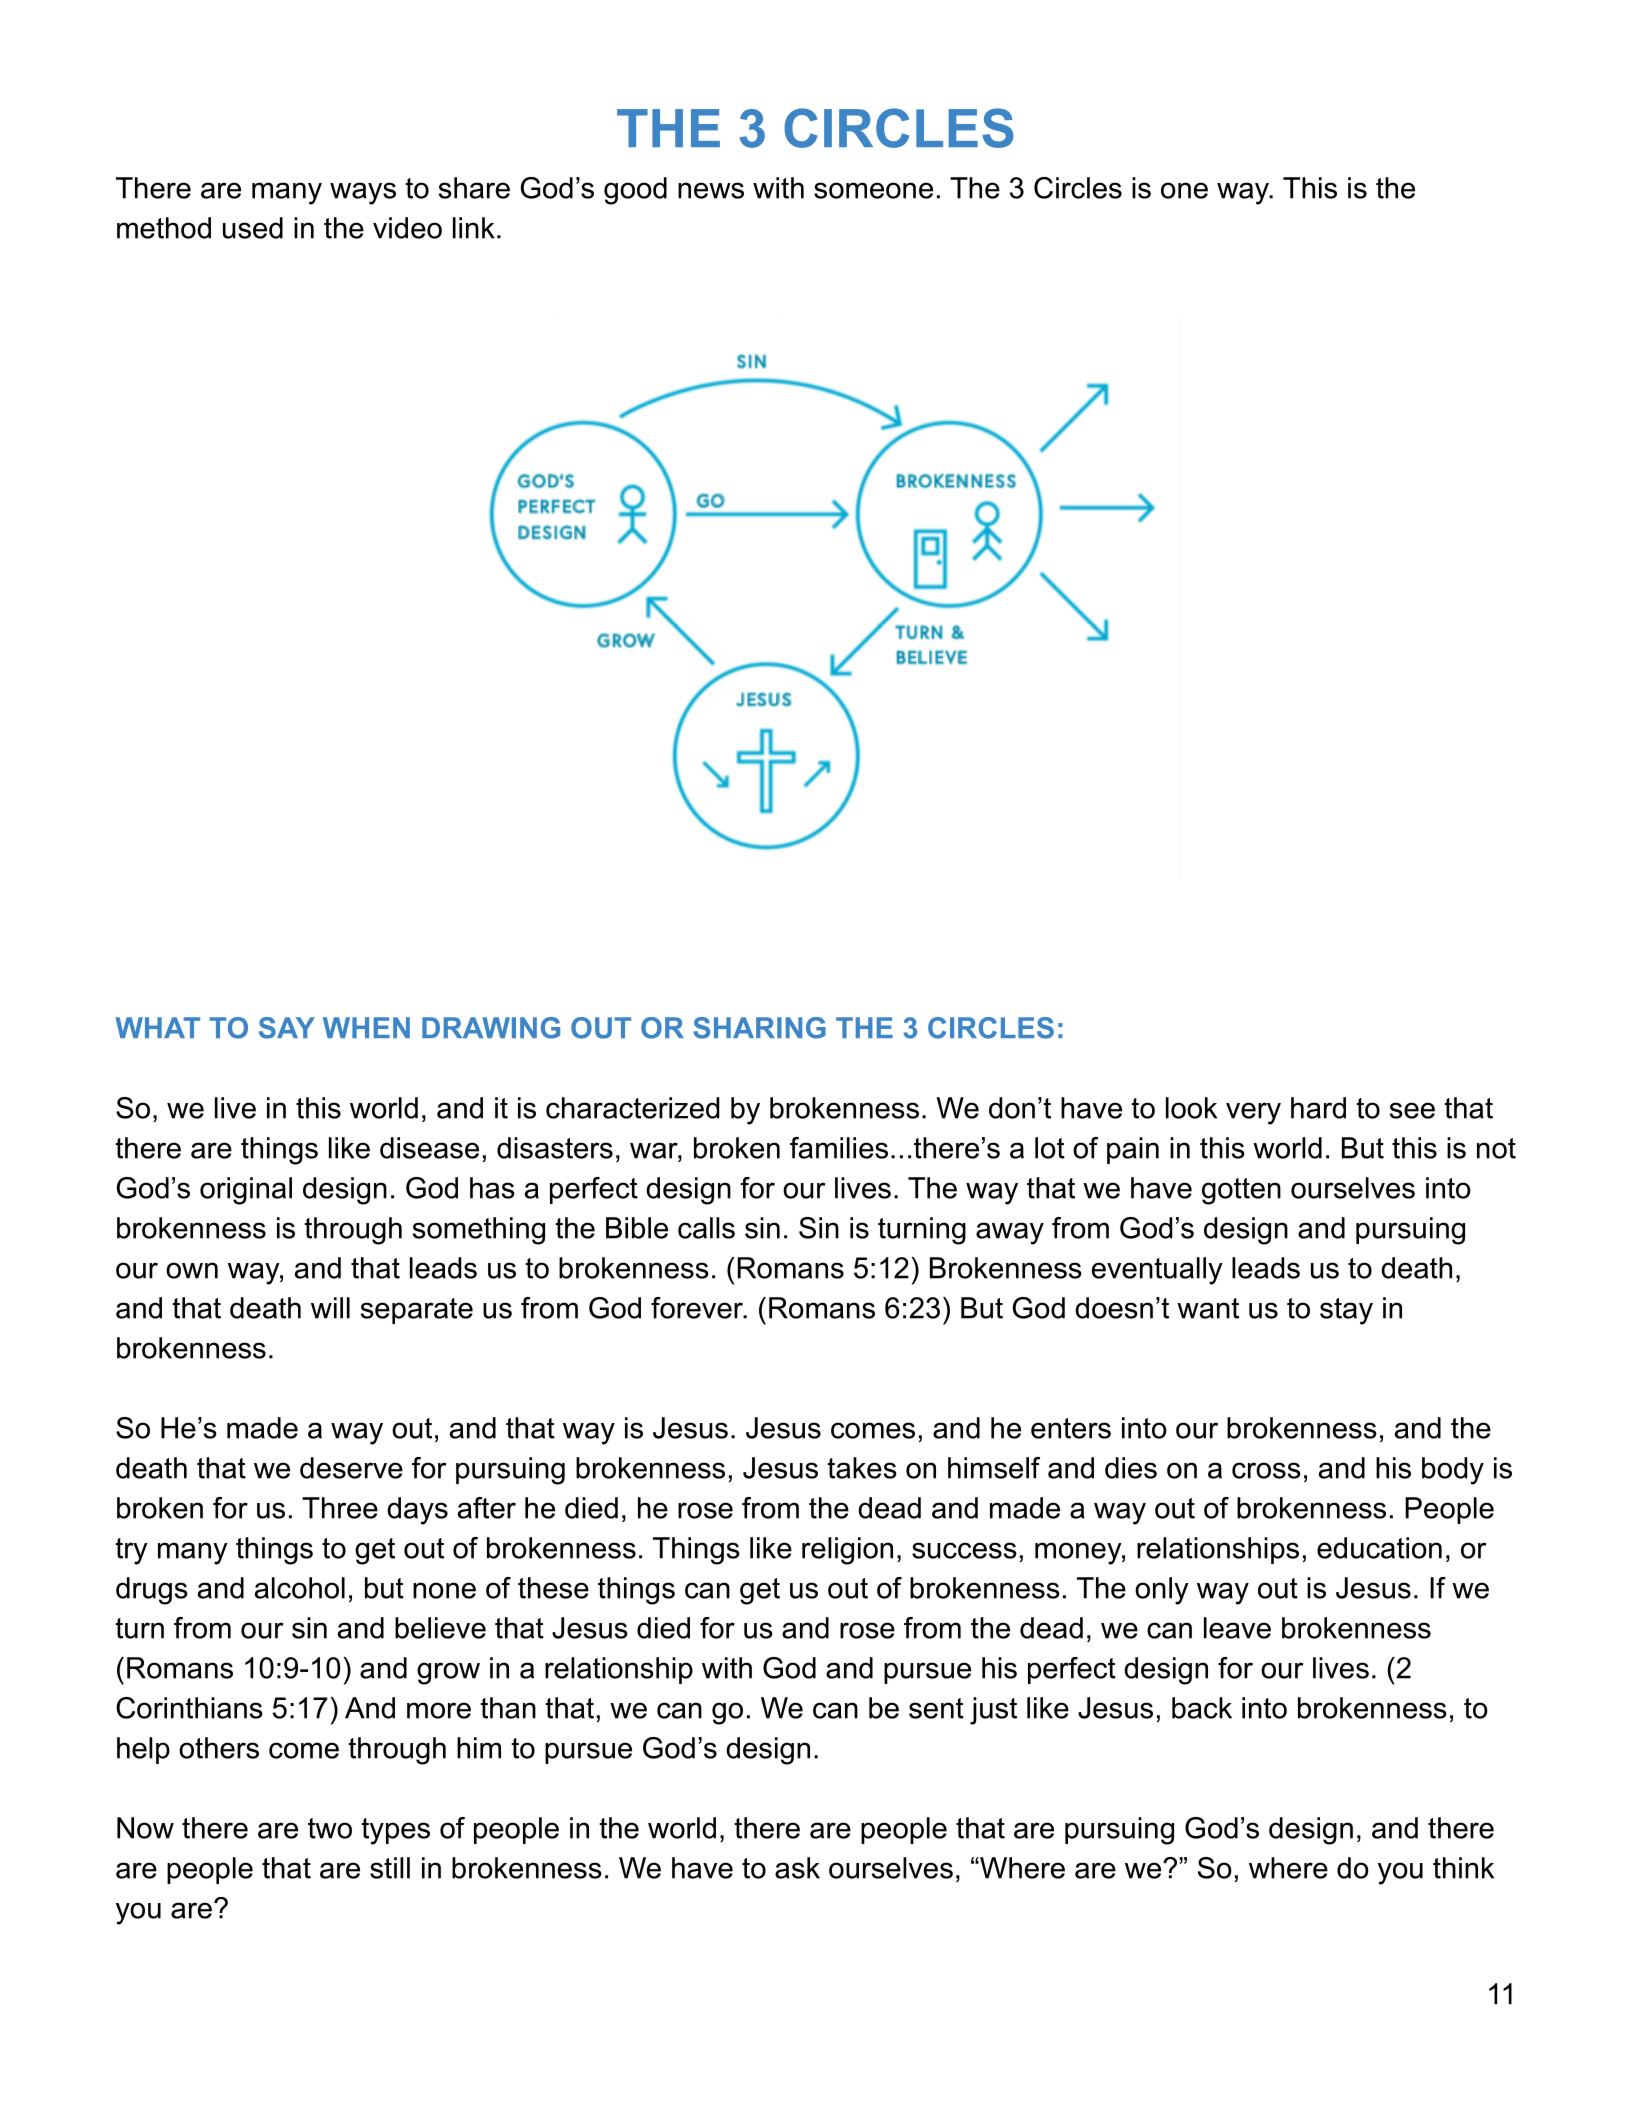 Image resolution: width=1632 pixels, height=2112 pixels. I want to click on used, so click(253, 228).
